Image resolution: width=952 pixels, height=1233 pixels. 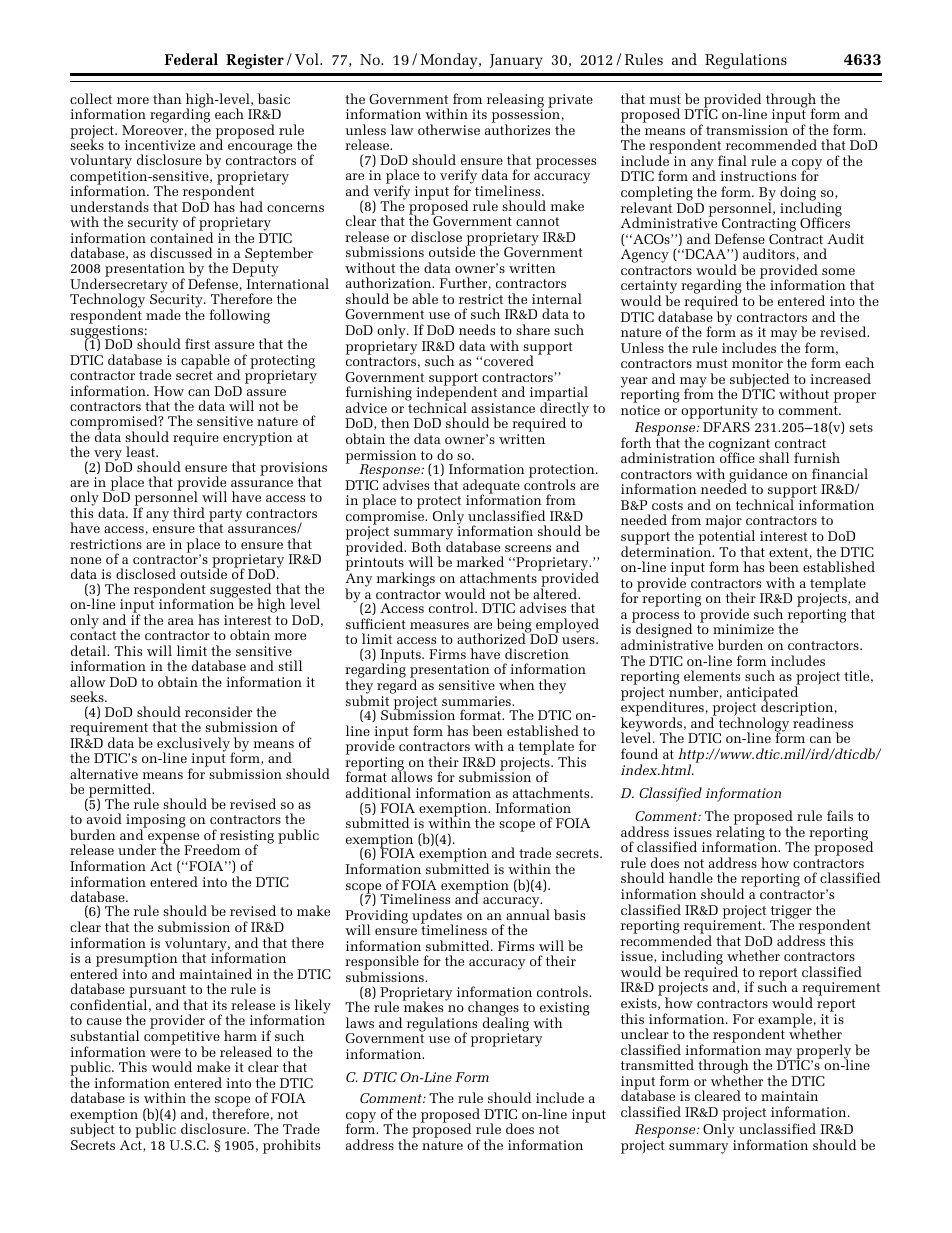 What do you see at coordinates (506, 1024) in the document?
I see `dealing` at bounding box center [506, 1024].
